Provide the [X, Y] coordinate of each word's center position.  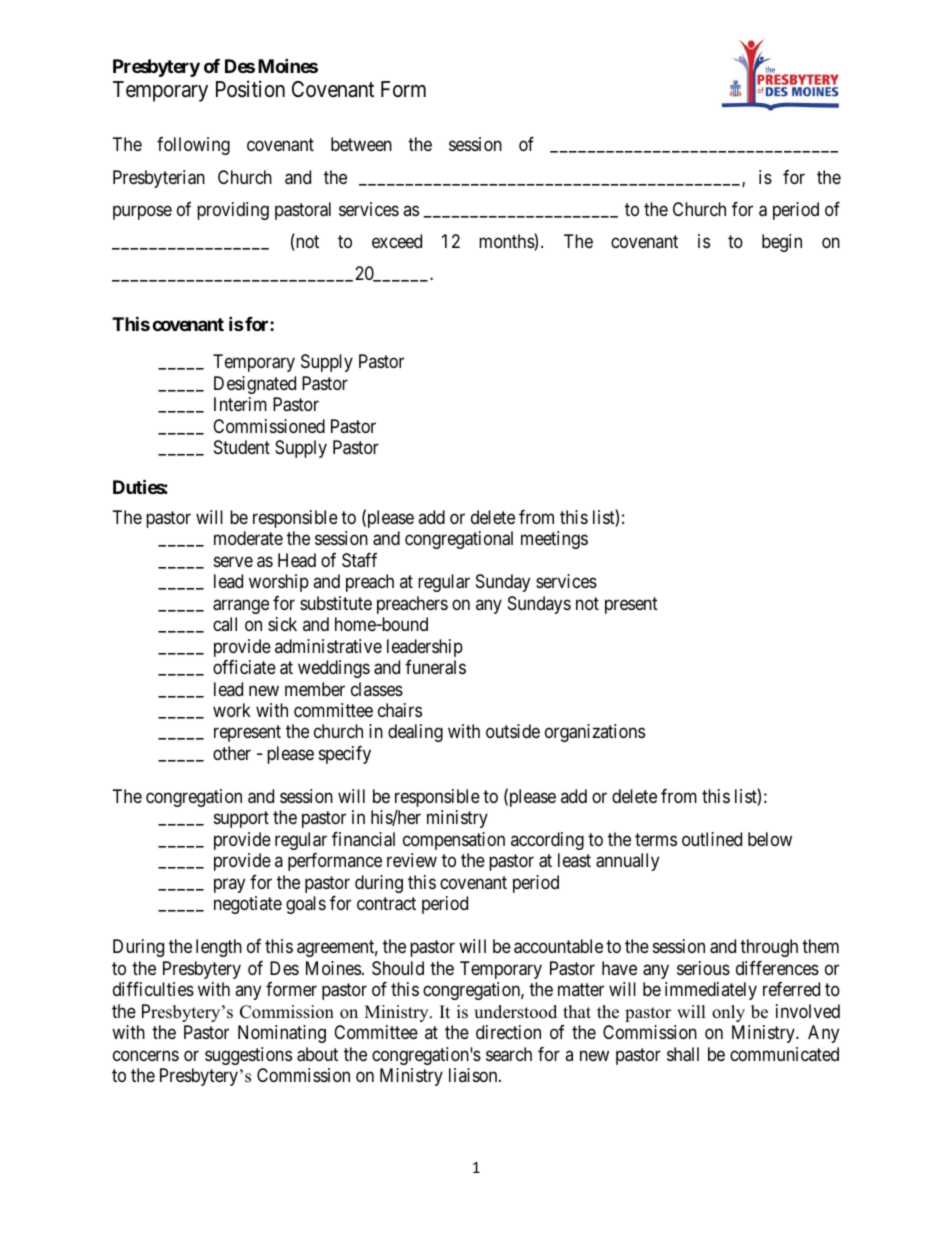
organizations [595, 733]
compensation [454, 841]
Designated [255, 385]
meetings [554, 540]
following [193, 146]
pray [229, 885]
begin [782, 243]
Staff [359, 560]
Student [242, 447]
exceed [397, 241]
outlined [712, 839]
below [770, 839]
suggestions [248, 1056]
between [361, 144]
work [232, 710]
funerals [435, 667]
